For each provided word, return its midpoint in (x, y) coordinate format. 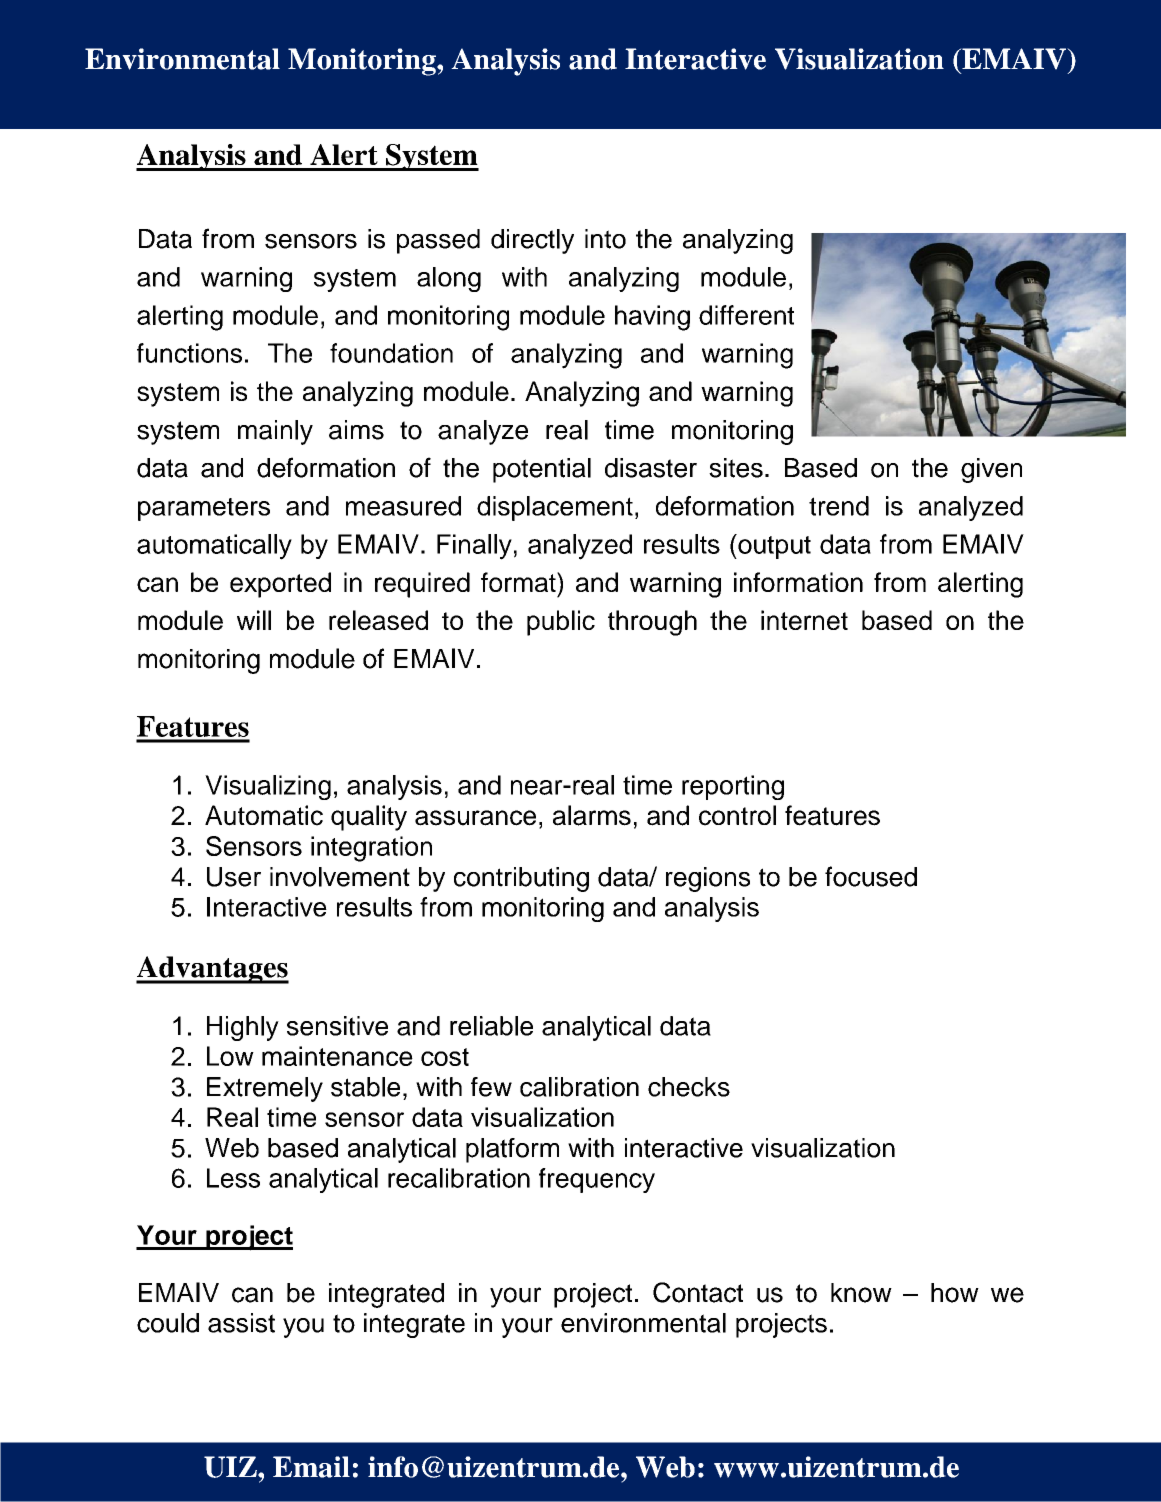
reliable (491, 1026)
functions (189, 353)
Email (311, 1467)
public (561, 623)
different (746, 315)
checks (689, 1087)
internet (804, 620)
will (254, 620)
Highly (243, 1028)
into (605, 239)
